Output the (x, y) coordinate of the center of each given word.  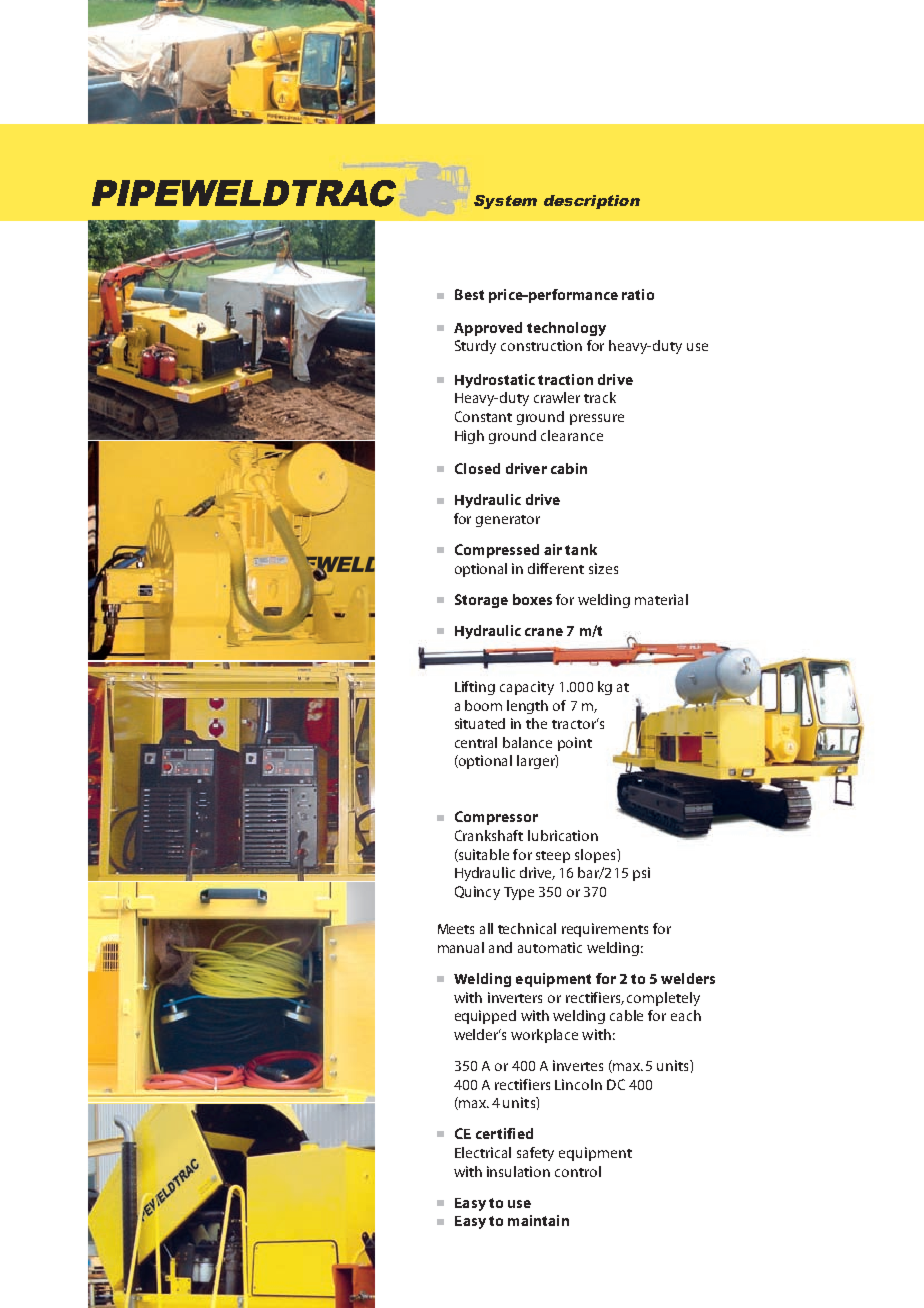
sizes (603, 568)
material (661, 599)
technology (566, 329)
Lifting (475, 688)
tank (581, 549)
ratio (638, 294)
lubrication (563, 835)
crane (544, 632)
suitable (483, 855)
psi (641, 874)
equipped (485, 1017)
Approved (488, 329)
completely (663, 999)
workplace (544, 1036)
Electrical (483, 1152)
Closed (477, 468)
